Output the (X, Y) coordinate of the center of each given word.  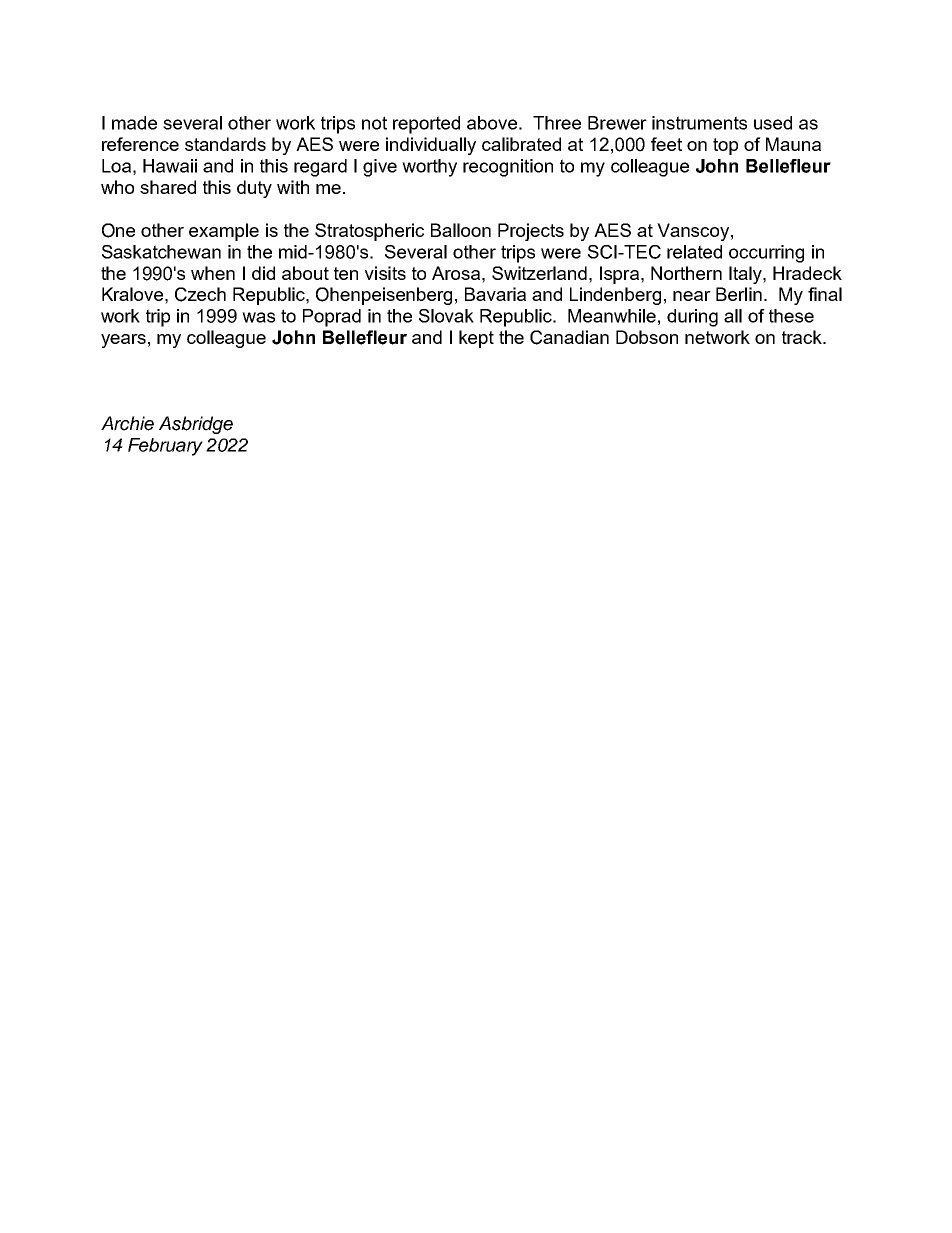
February (165, 447)
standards (225, 144)
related (694, 252)
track (803, 337)
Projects (531, 232)
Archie (127, 423)
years (123, 341)
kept (476, 339)
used (773, 123)
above (492, 123)
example (224, 232)
